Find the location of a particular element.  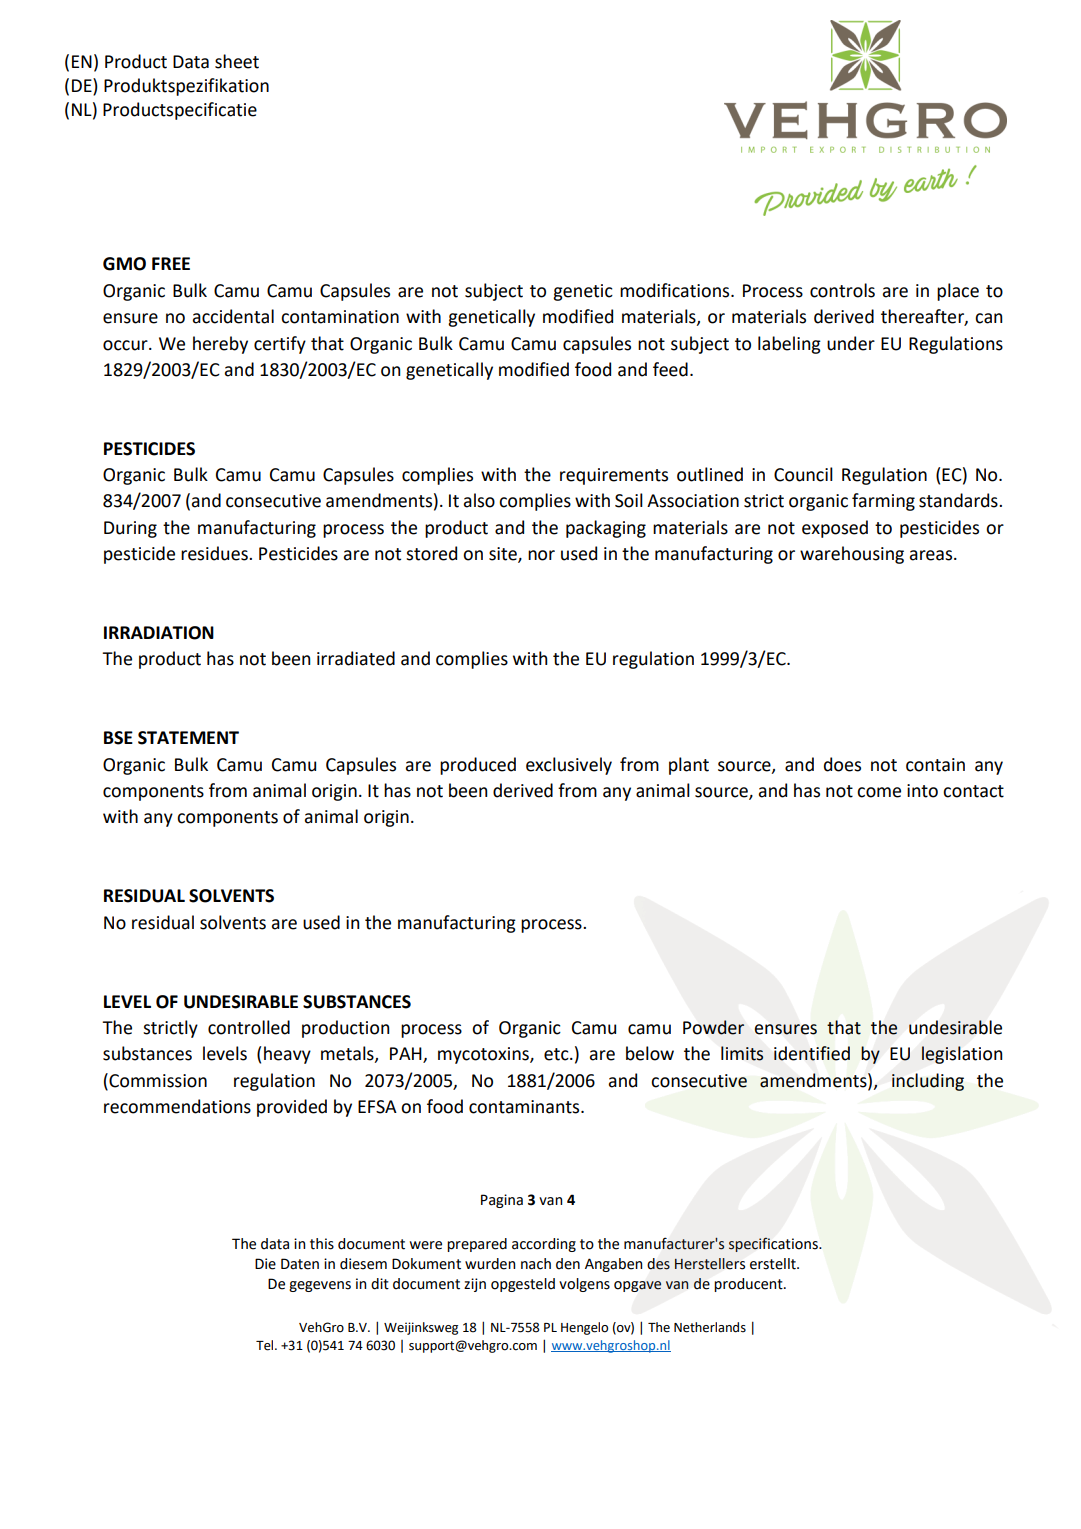

exclusively is located at coordinates (569, 766).
